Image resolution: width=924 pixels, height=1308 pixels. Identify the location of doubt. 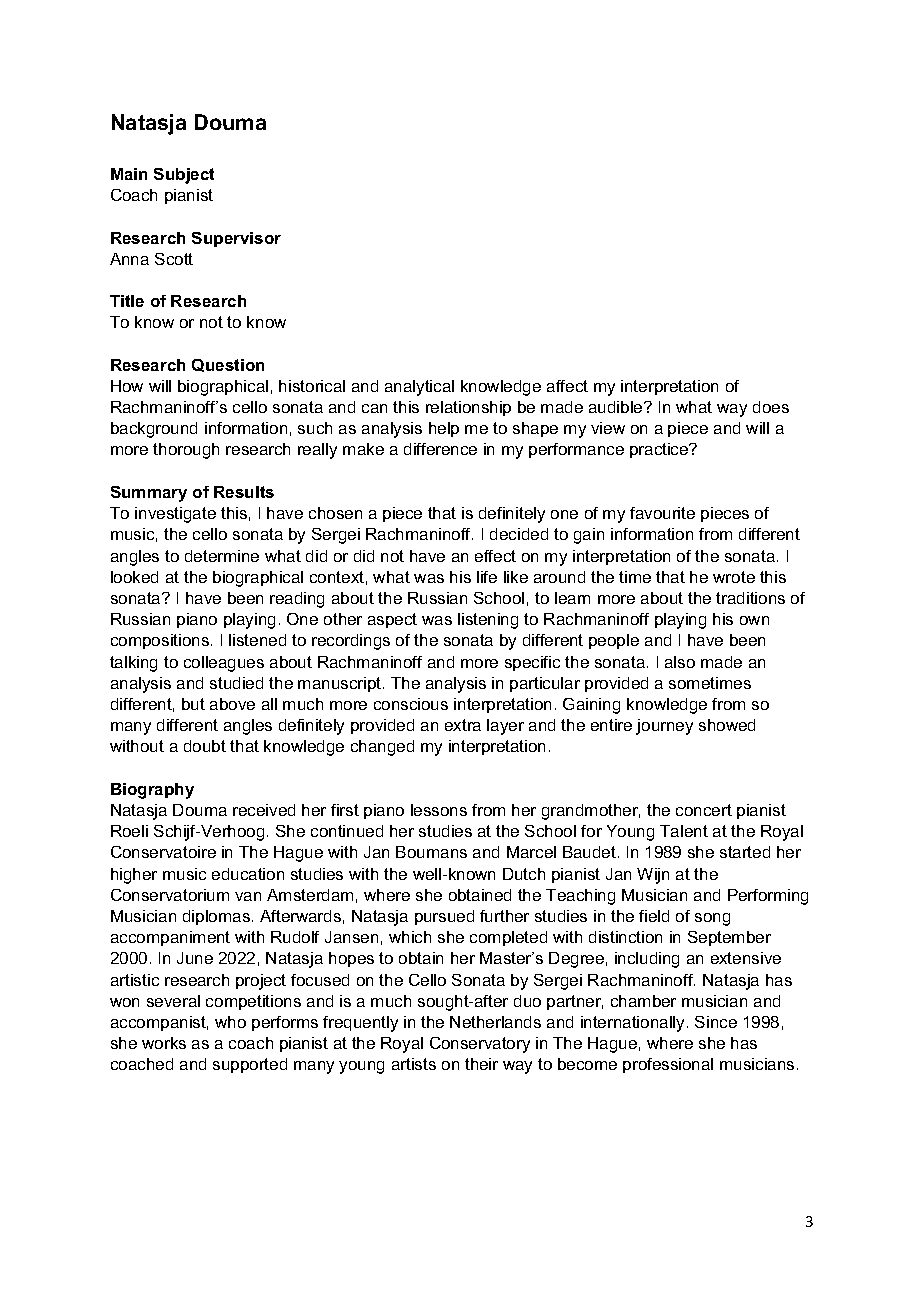
(205, 746).
